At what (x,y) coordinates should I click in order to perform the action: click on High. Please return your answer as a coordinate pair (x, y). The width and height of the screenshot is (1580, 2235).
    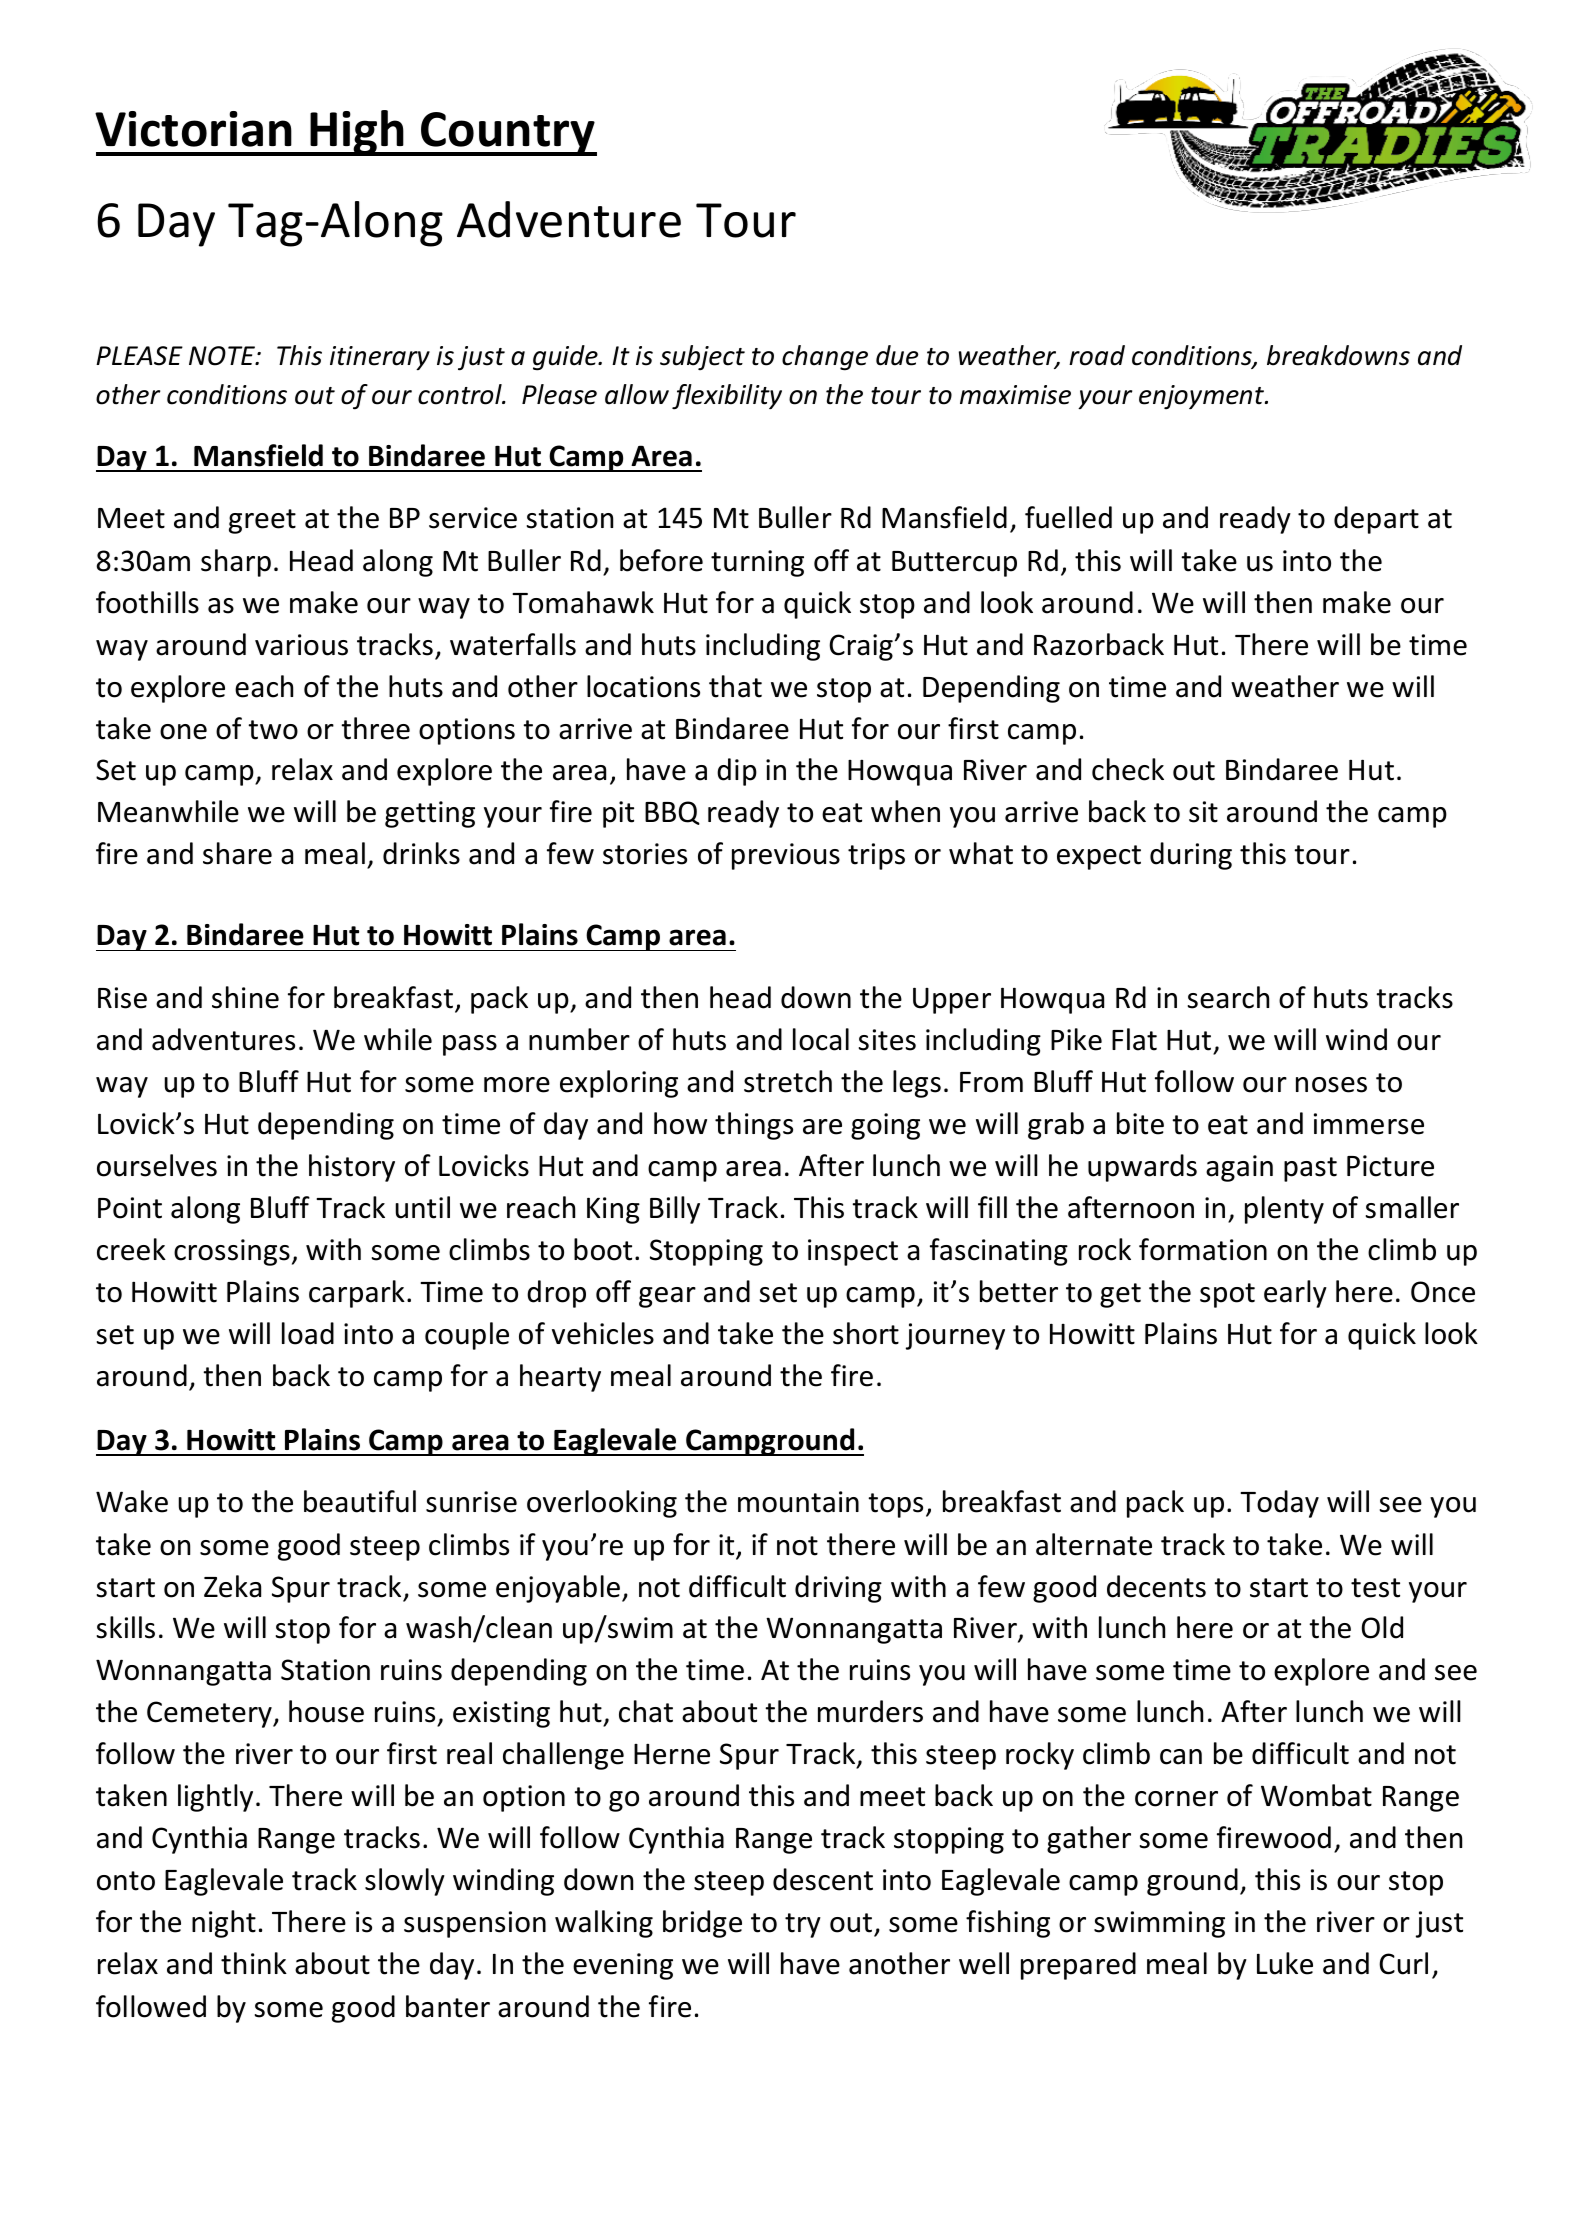
    Looking at the image, I should click on (358, 133).
